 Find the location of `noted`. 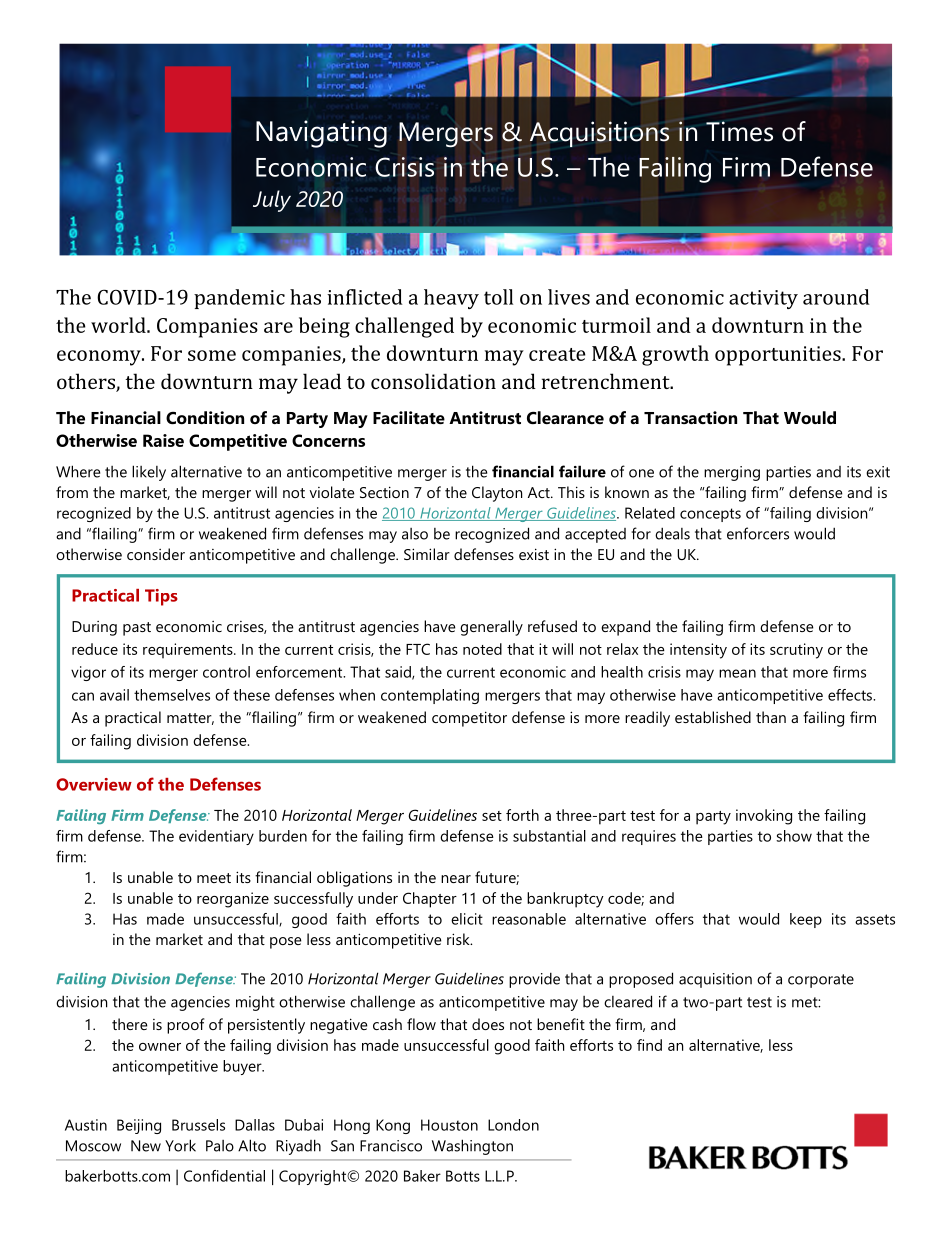

noted is located at coordinates (482, 649).
